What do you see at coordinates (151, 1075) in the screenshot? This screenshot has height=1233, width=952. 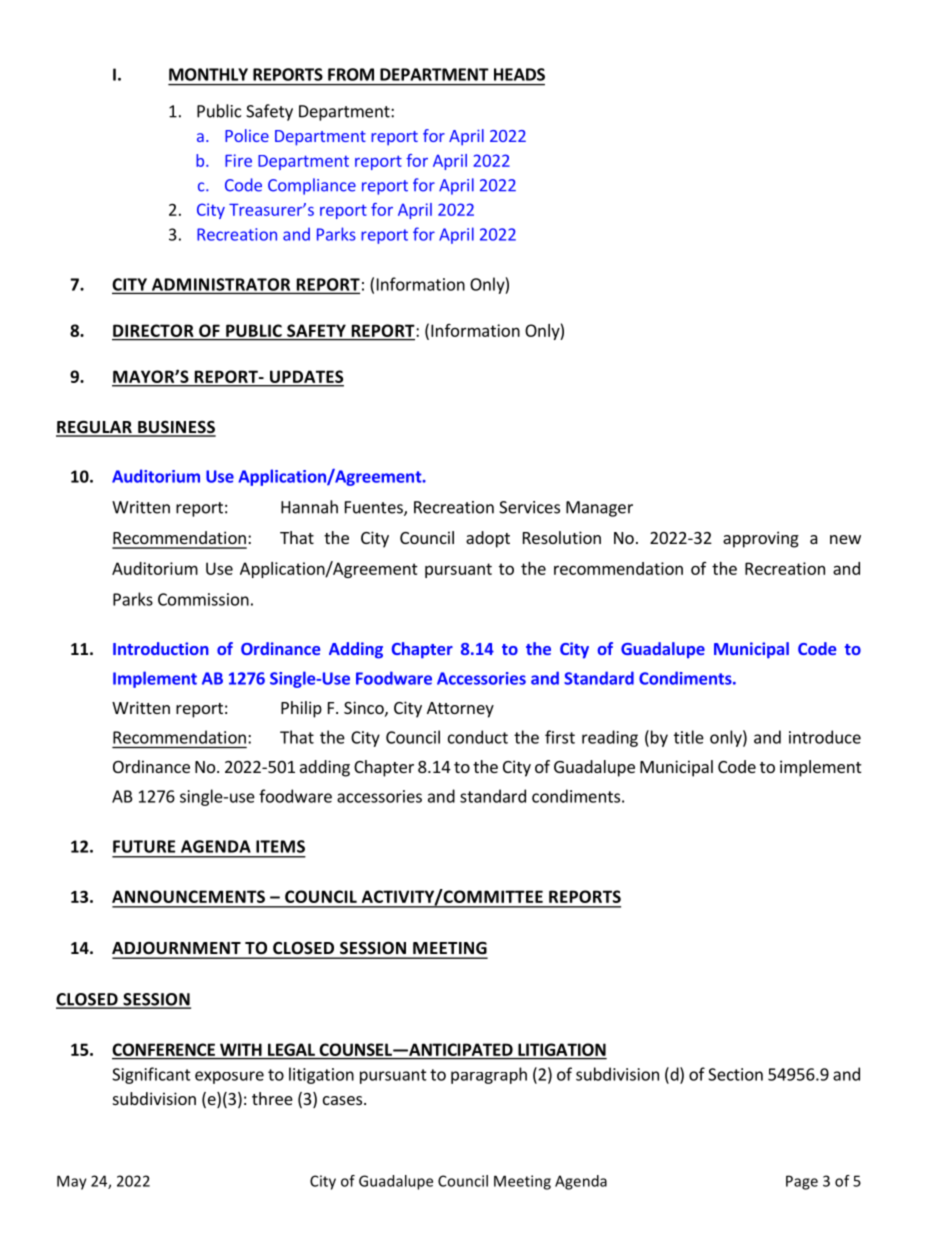 I see `Significant` at bounding box center [151, 1075].
